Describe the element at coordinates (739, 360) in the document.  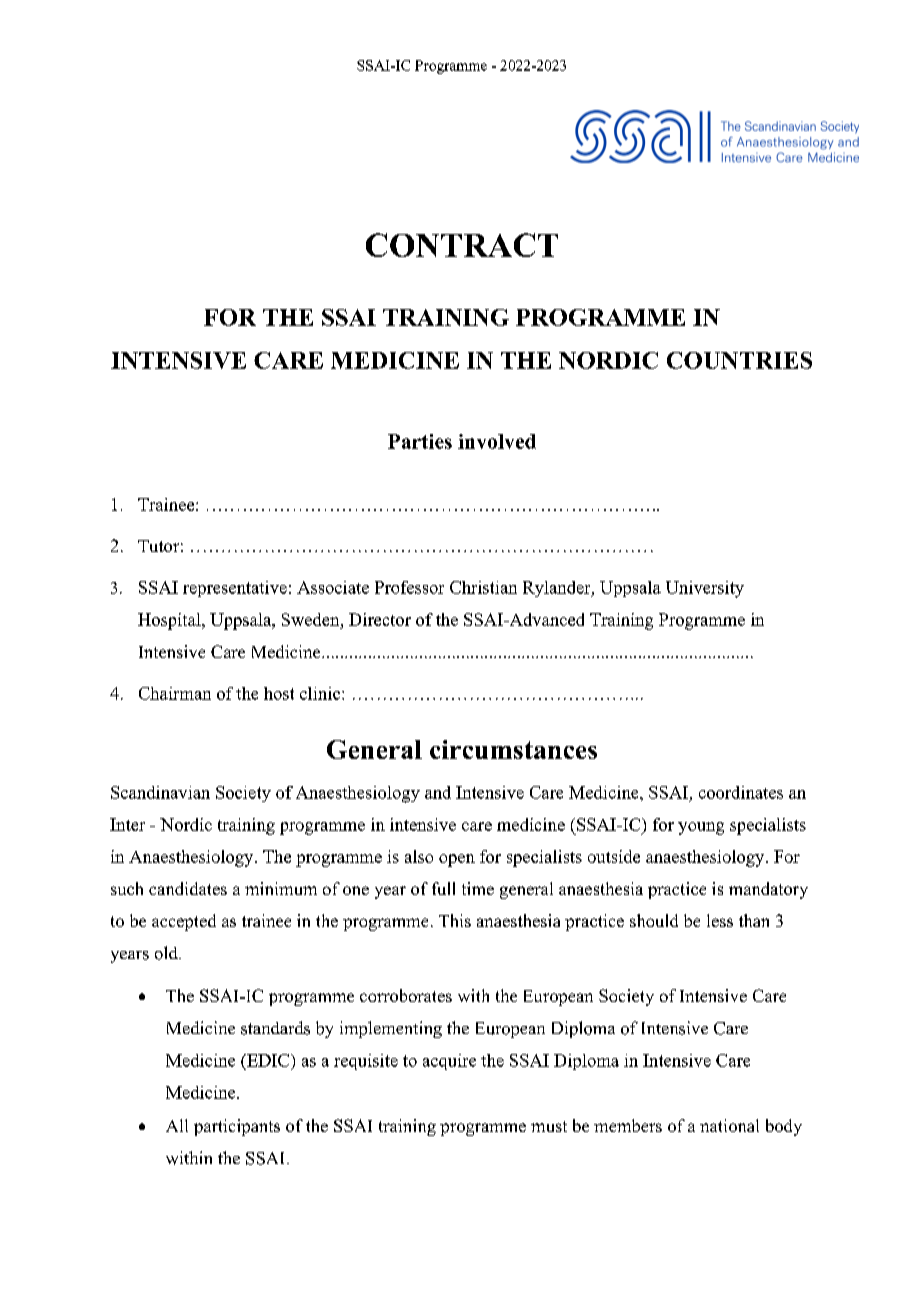
I see `COUNTRIES` at that location.
